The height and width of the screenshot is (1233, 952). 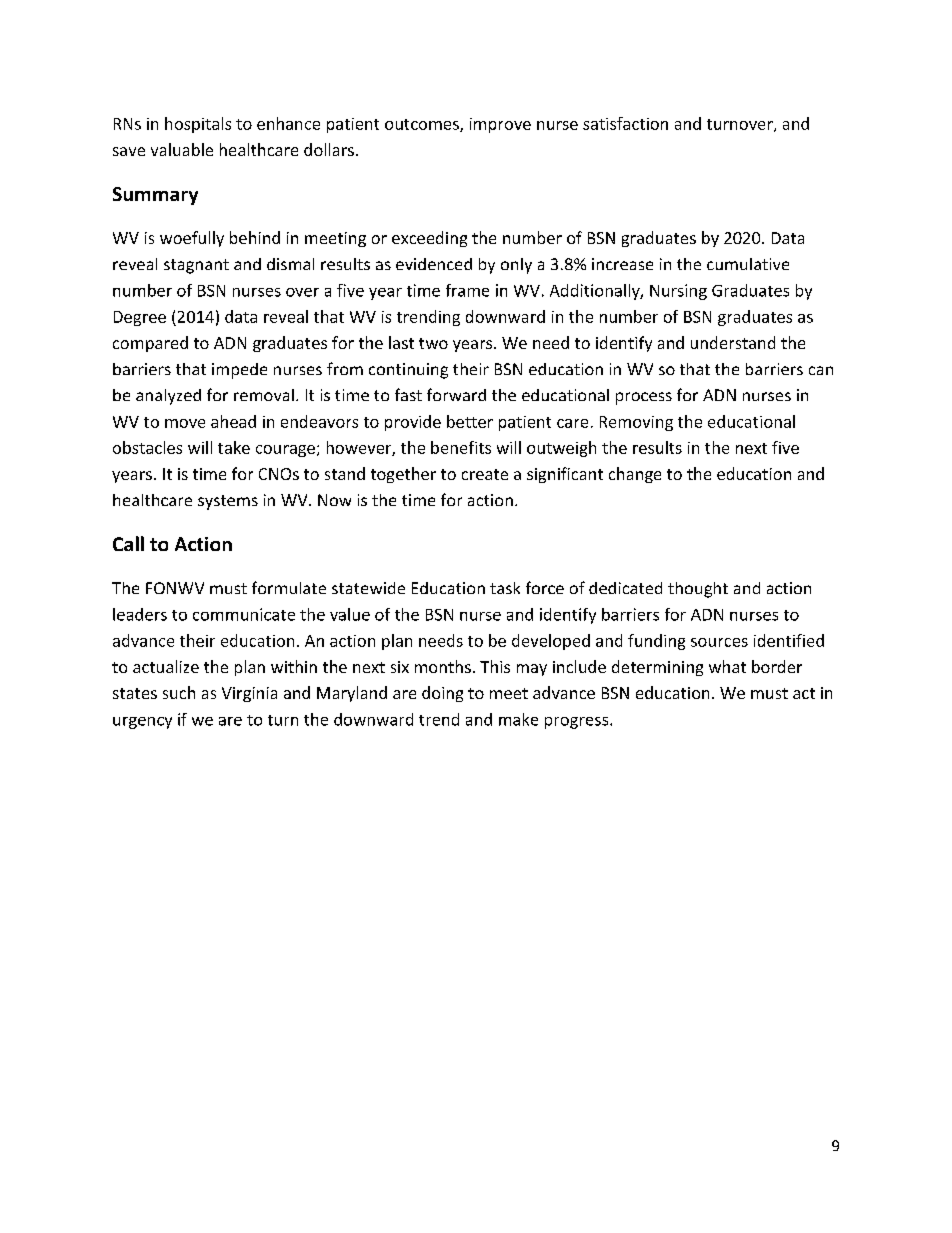 I want to click on stagnant, so click(x=196, y=266).
